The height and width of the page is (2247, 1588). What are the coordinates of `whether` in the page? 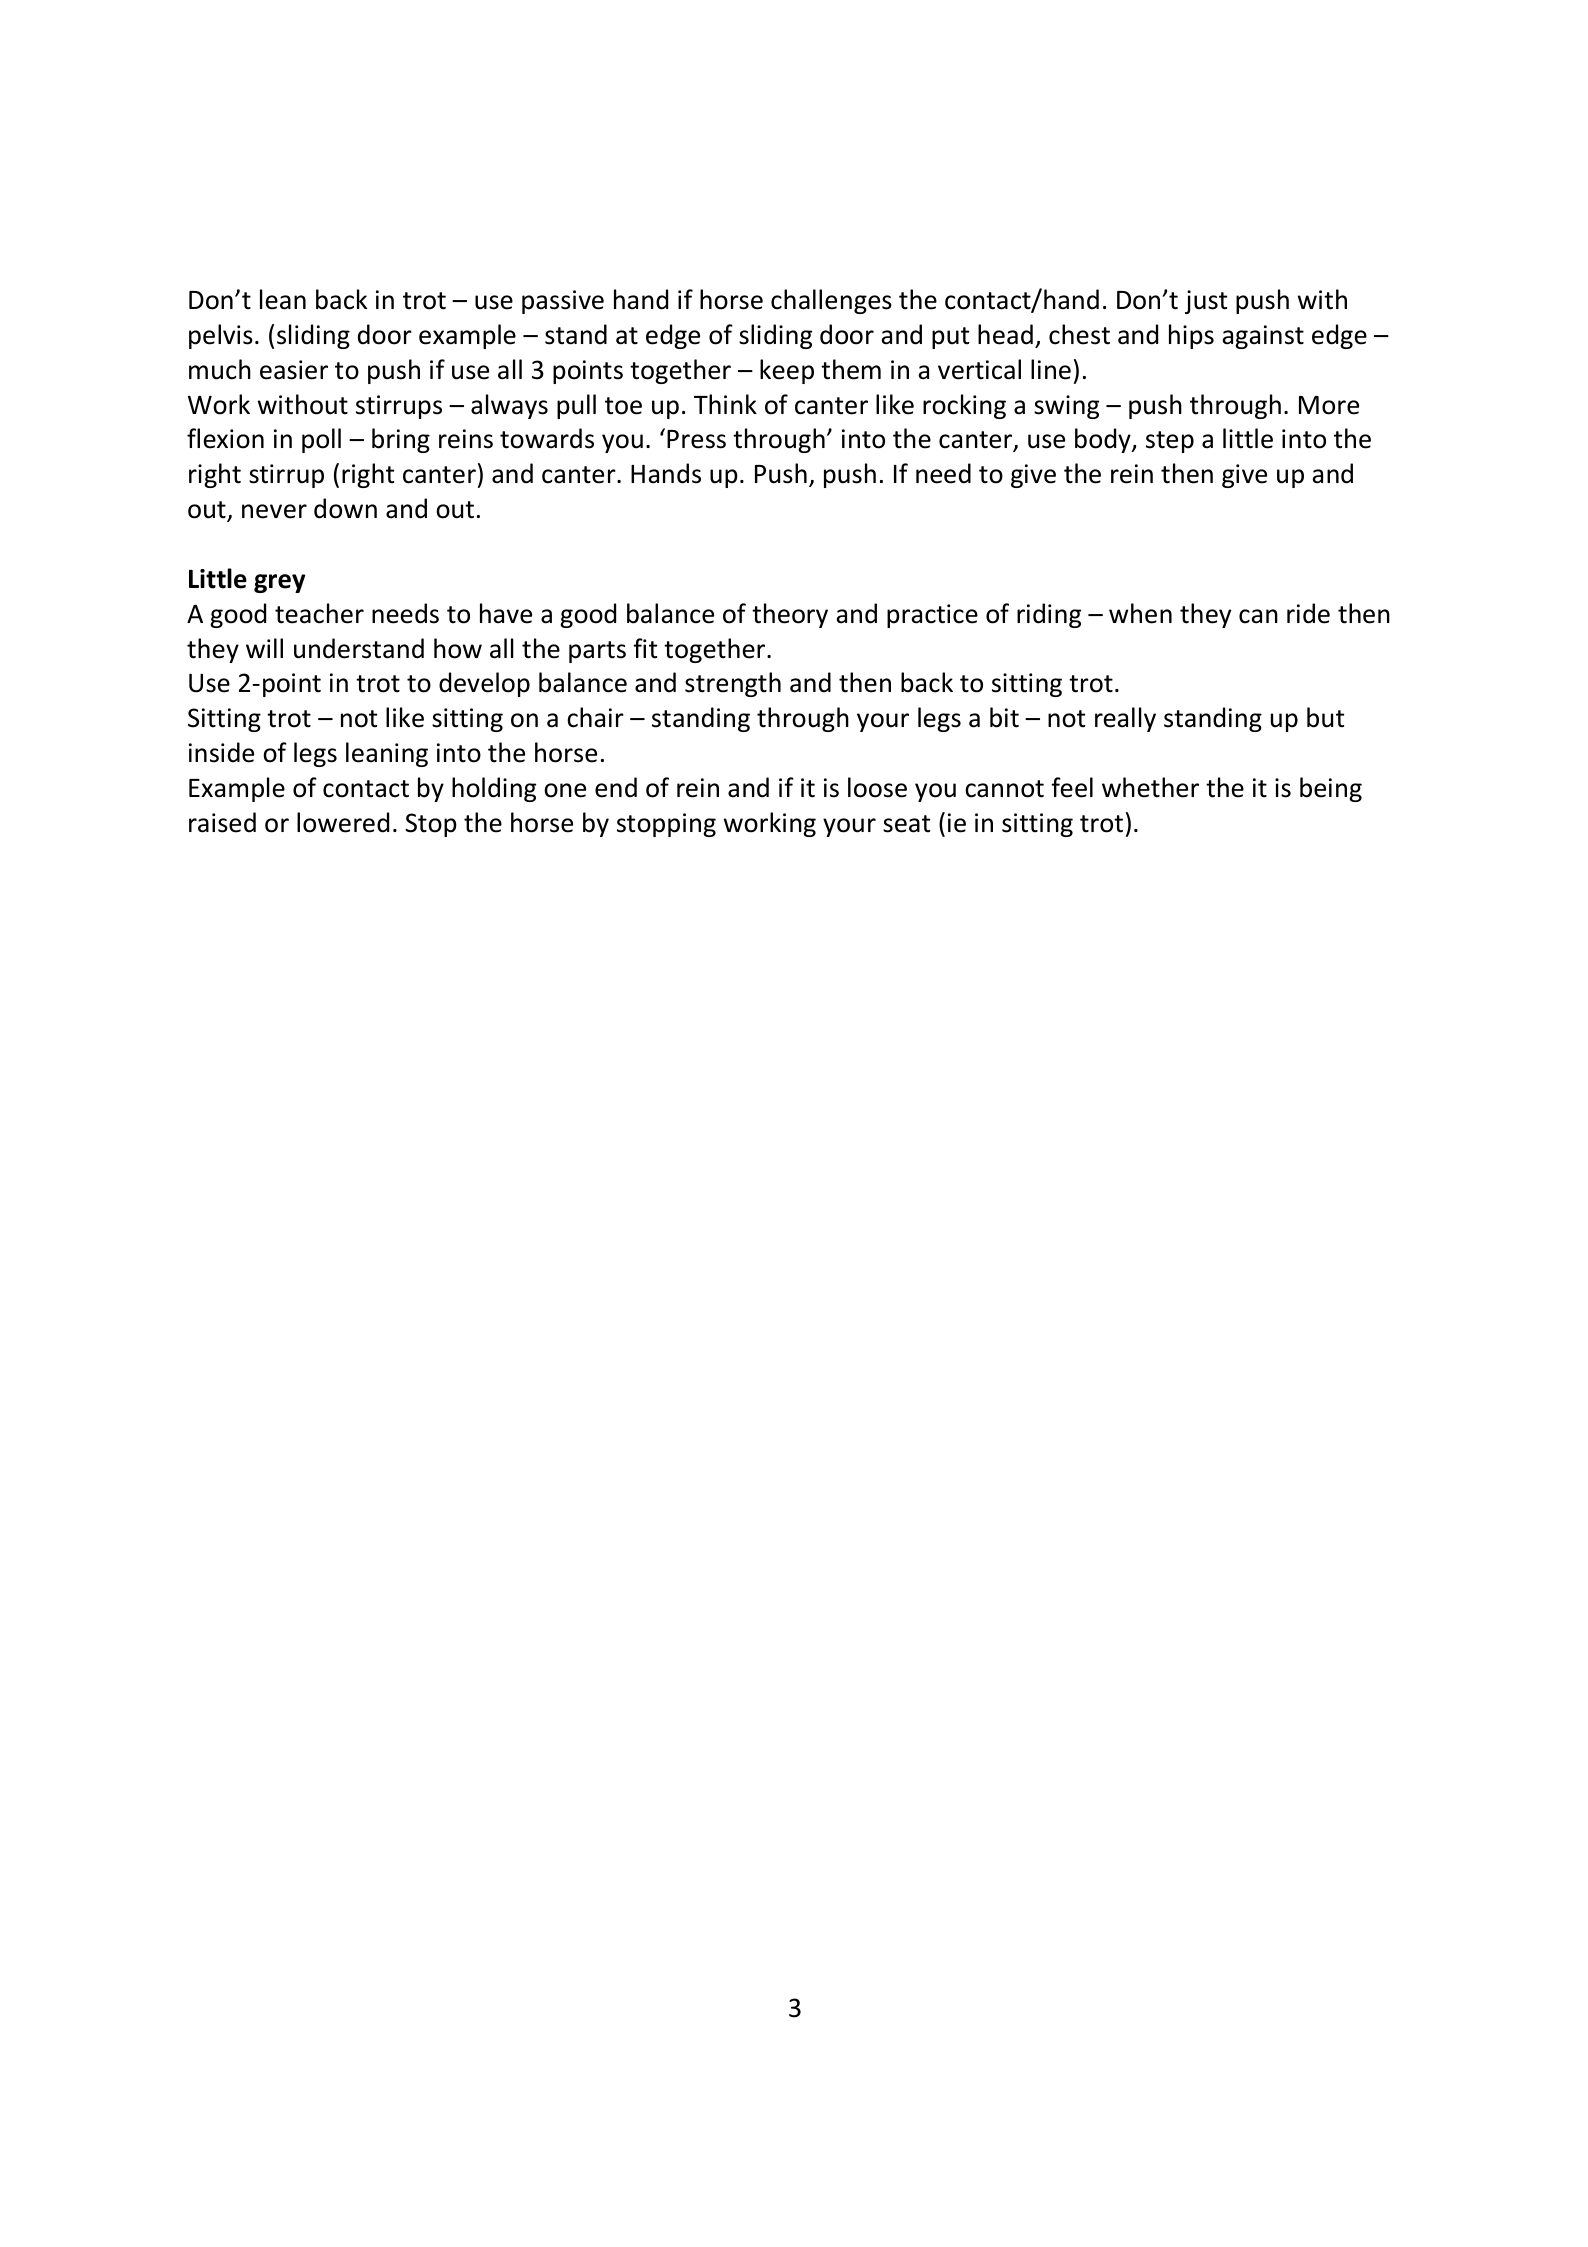 It's located at (1150, 787).
